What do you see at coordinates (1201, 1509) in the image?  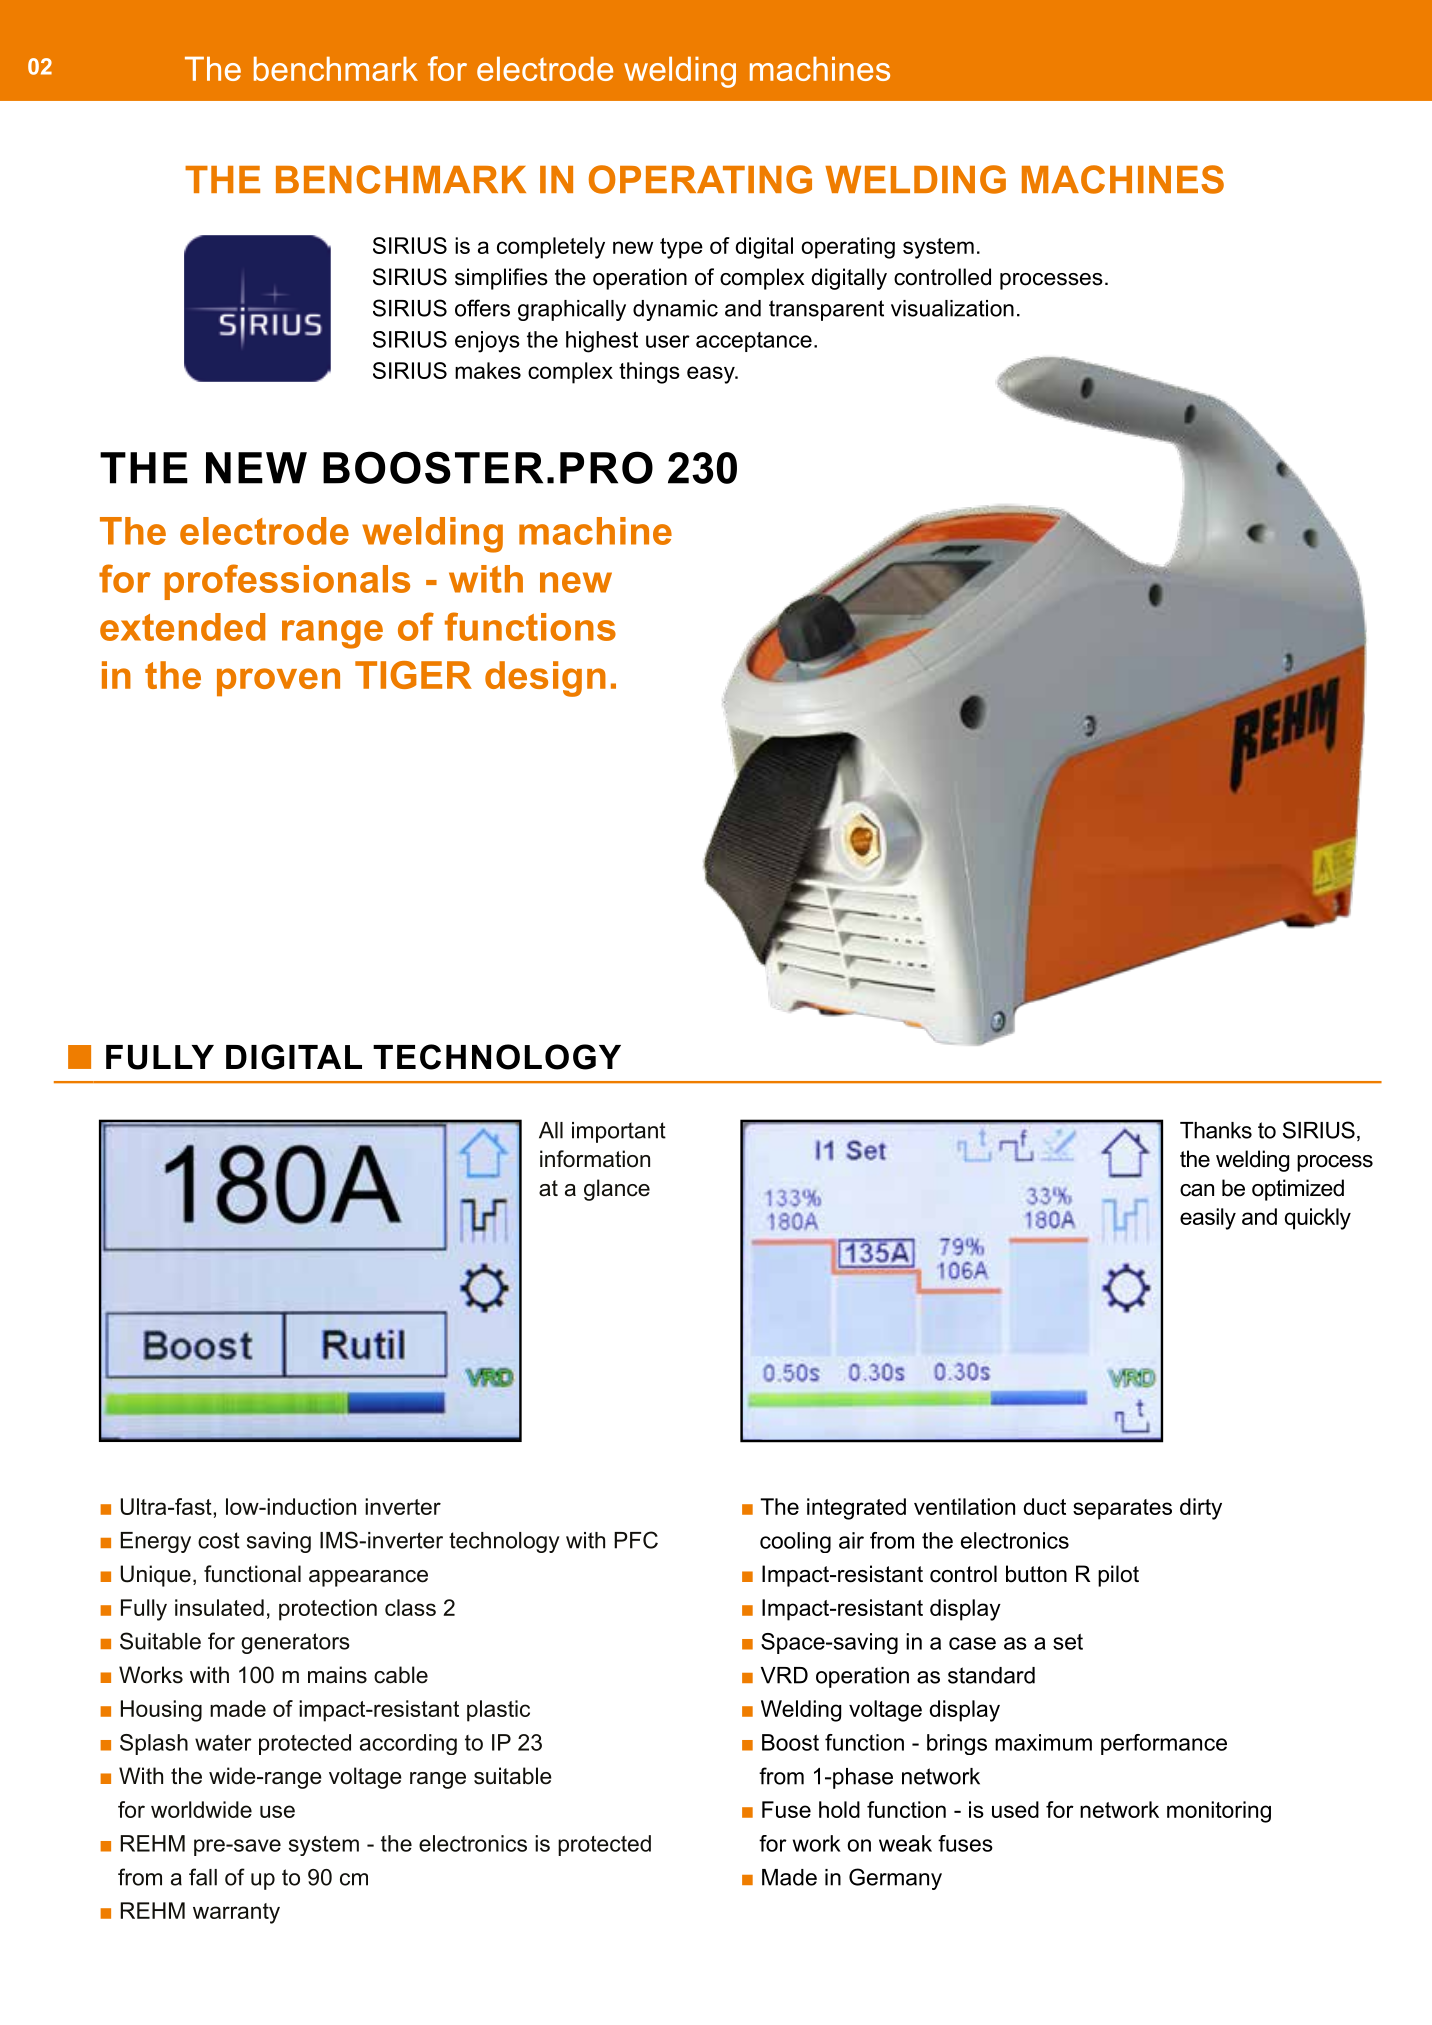 I see `dirty` at bounding box center [1201, 1509].
